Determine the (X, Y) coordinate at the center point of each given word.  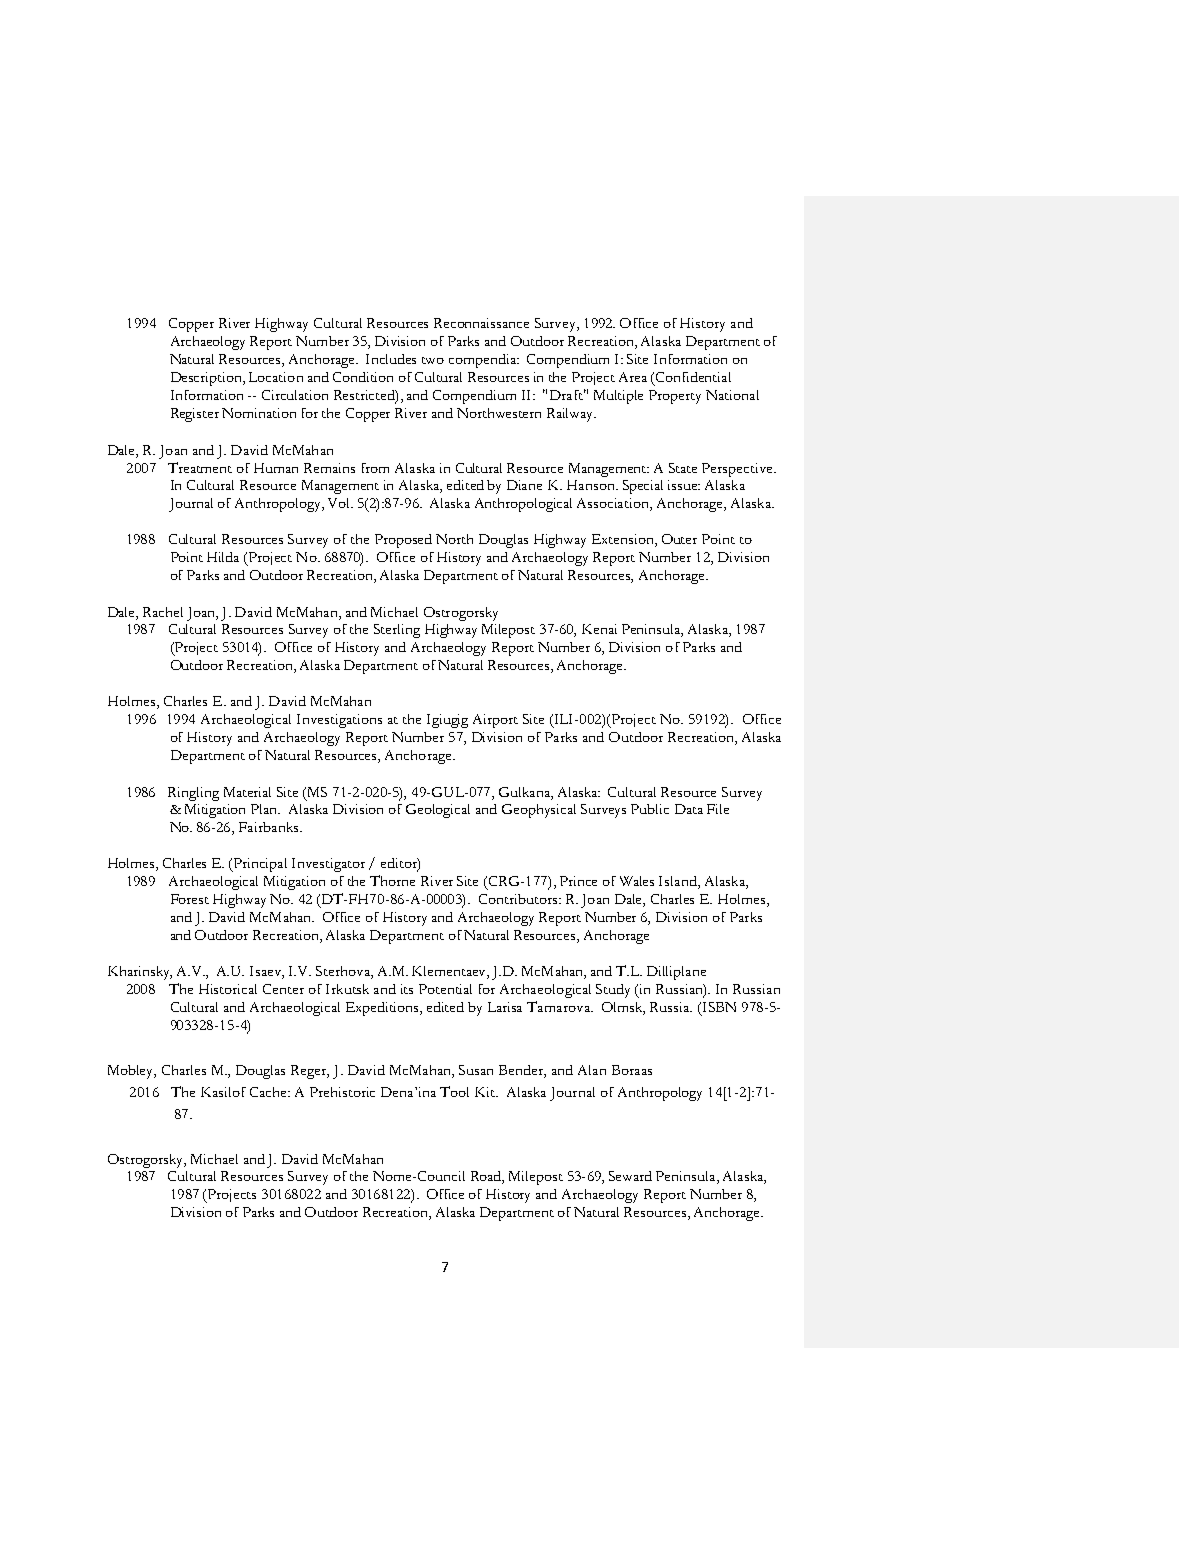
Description (207, 379)
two (433, 360)
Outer (679, 539)
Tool (454, 1091)
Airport (495, 721)
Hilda (223, 557)
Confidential (693, 377)
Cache (270, 1092)
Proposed (403, 541)
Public (650, 809)
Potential (445, 989)
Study (613, 991)
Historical (228, 989)
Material (247, 792)
